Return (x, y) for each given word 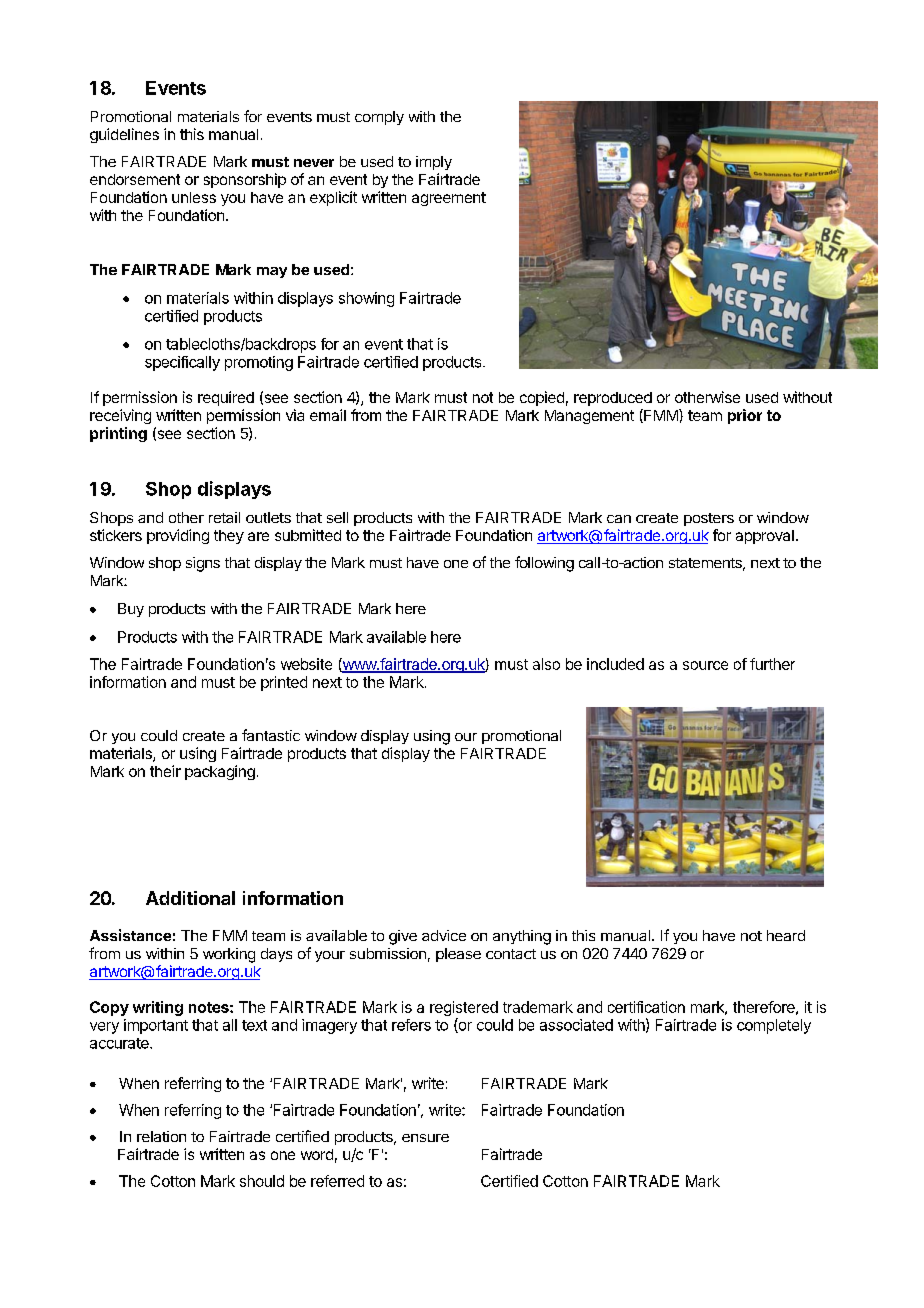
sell (337, 517)
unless (194, 197)
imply (434, 163)
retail (224, 517)
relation (161, 1136)
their (165, 771)
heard (786, 935)
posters (709, 519)
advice (444, 935)
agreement (449, 199)
